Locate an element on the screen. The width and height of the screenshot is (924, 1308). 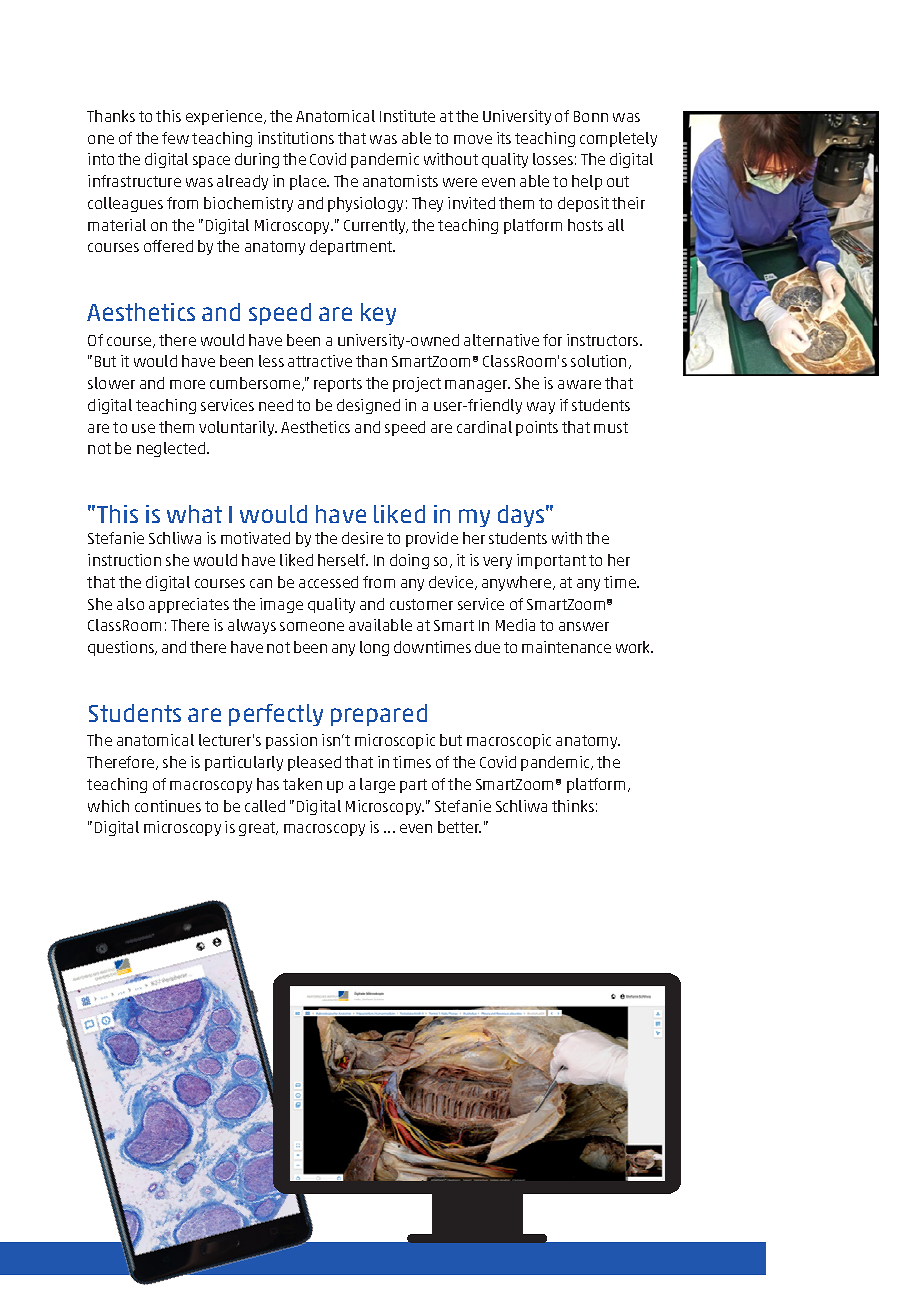
thinks is located at coordinates (573, 806).
